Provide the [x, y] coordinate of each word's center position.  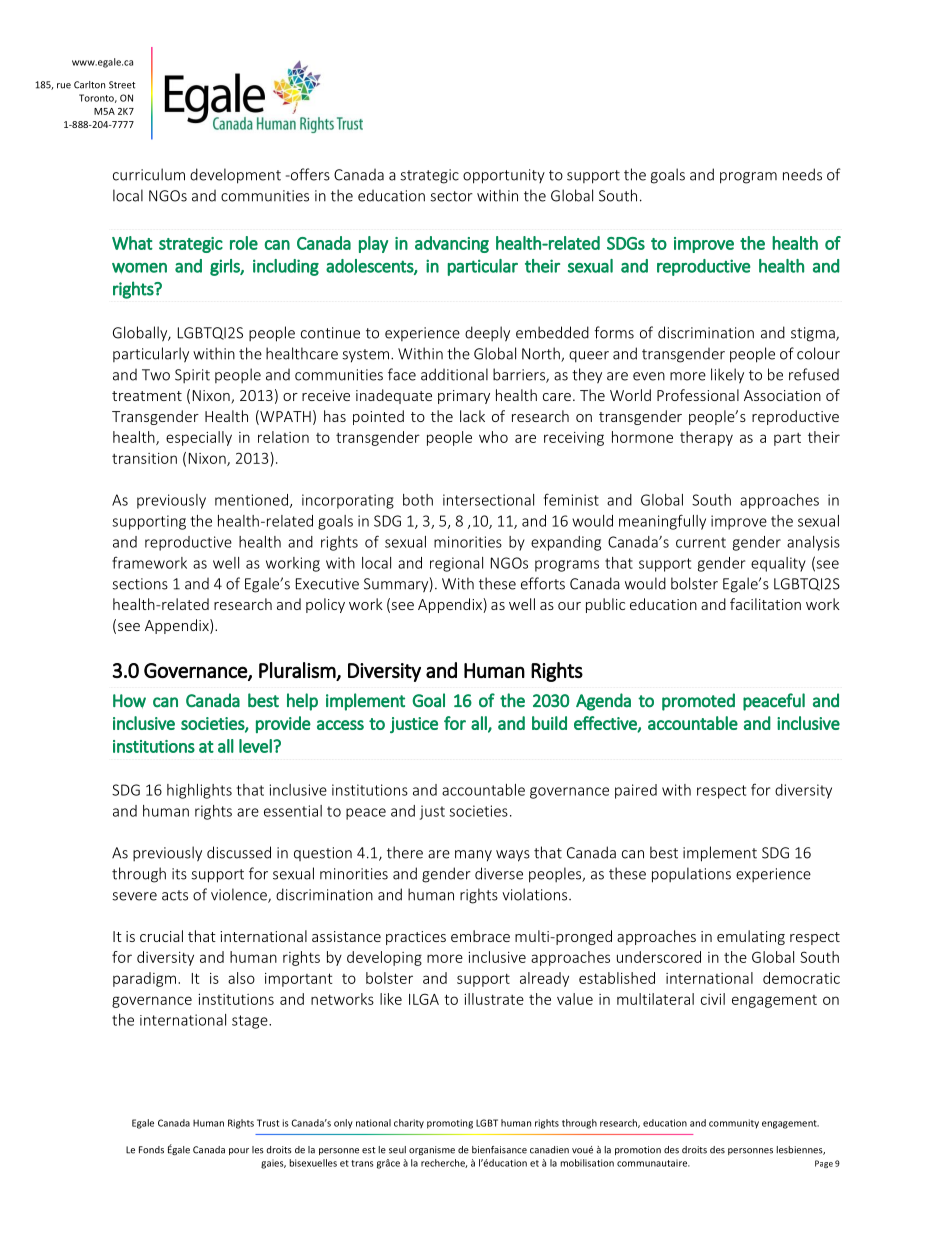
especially [199, 438]
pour [239, 1151]
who [493, 437]
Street [122, 85]
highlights [199, 791]
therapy [706, 438]
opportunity [504, 176]
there [405, 852]
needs [802, 174]
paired [636, 791]
